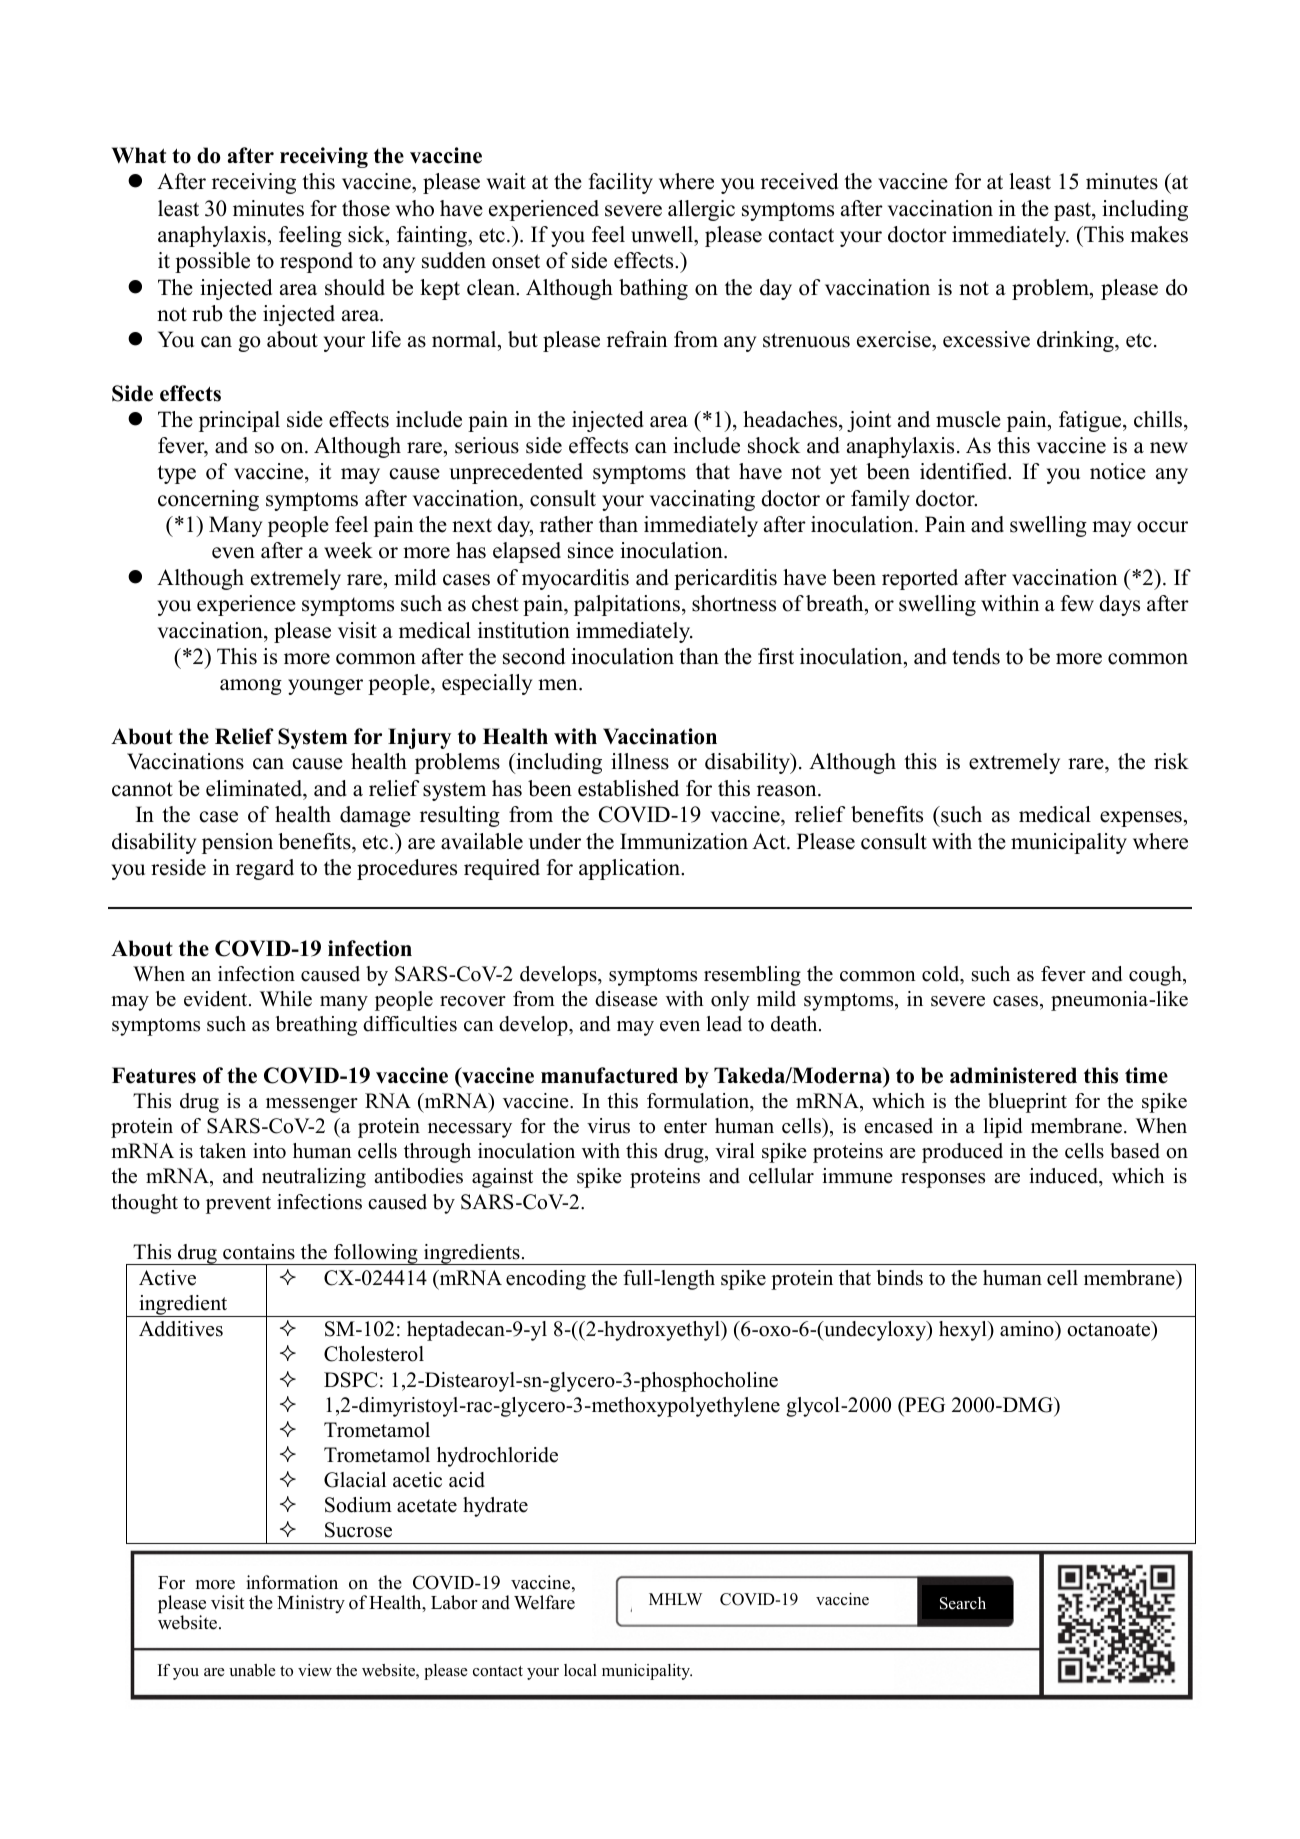 This screenshot has height=1839, width=1300. I want to click on application, so click(631, 869).
